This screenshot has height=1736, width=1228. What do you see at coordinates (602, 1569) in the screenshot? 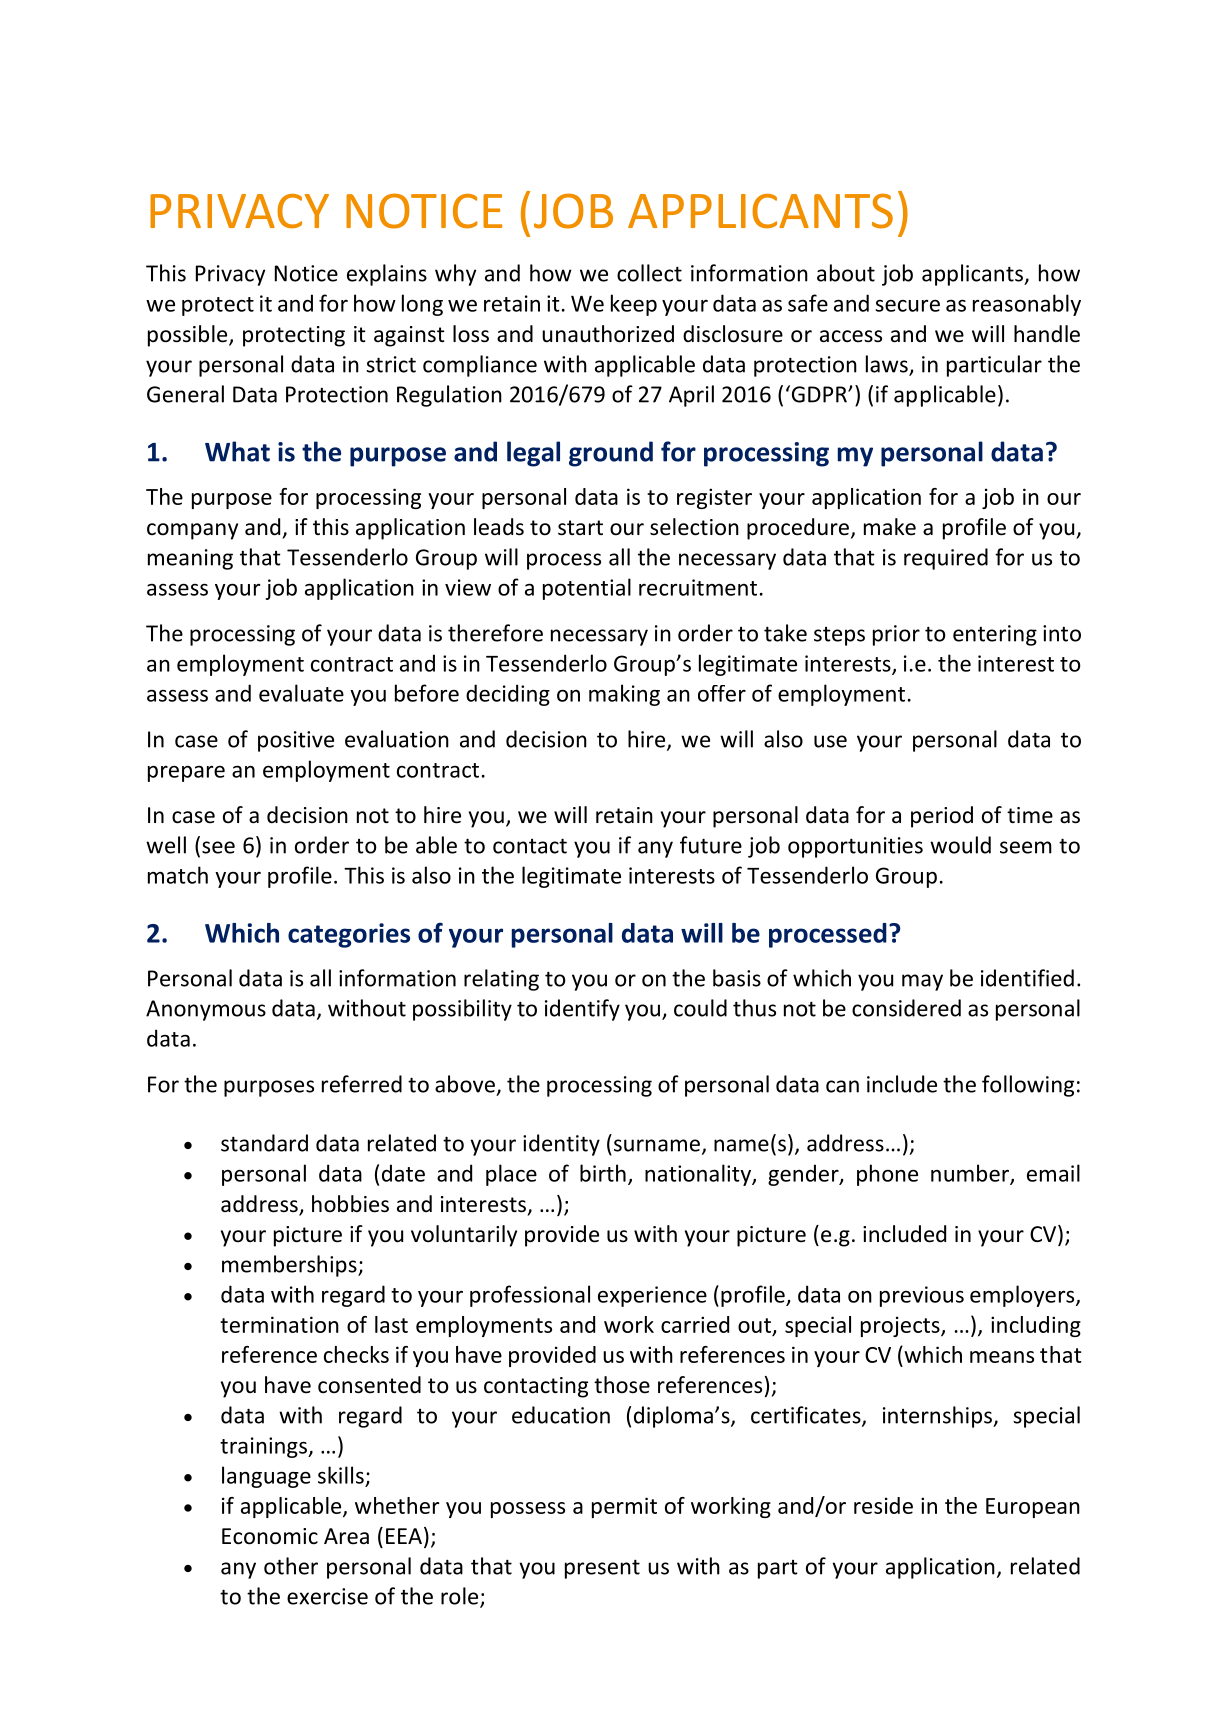
I see `present` at bounding box center [602, 1569].
